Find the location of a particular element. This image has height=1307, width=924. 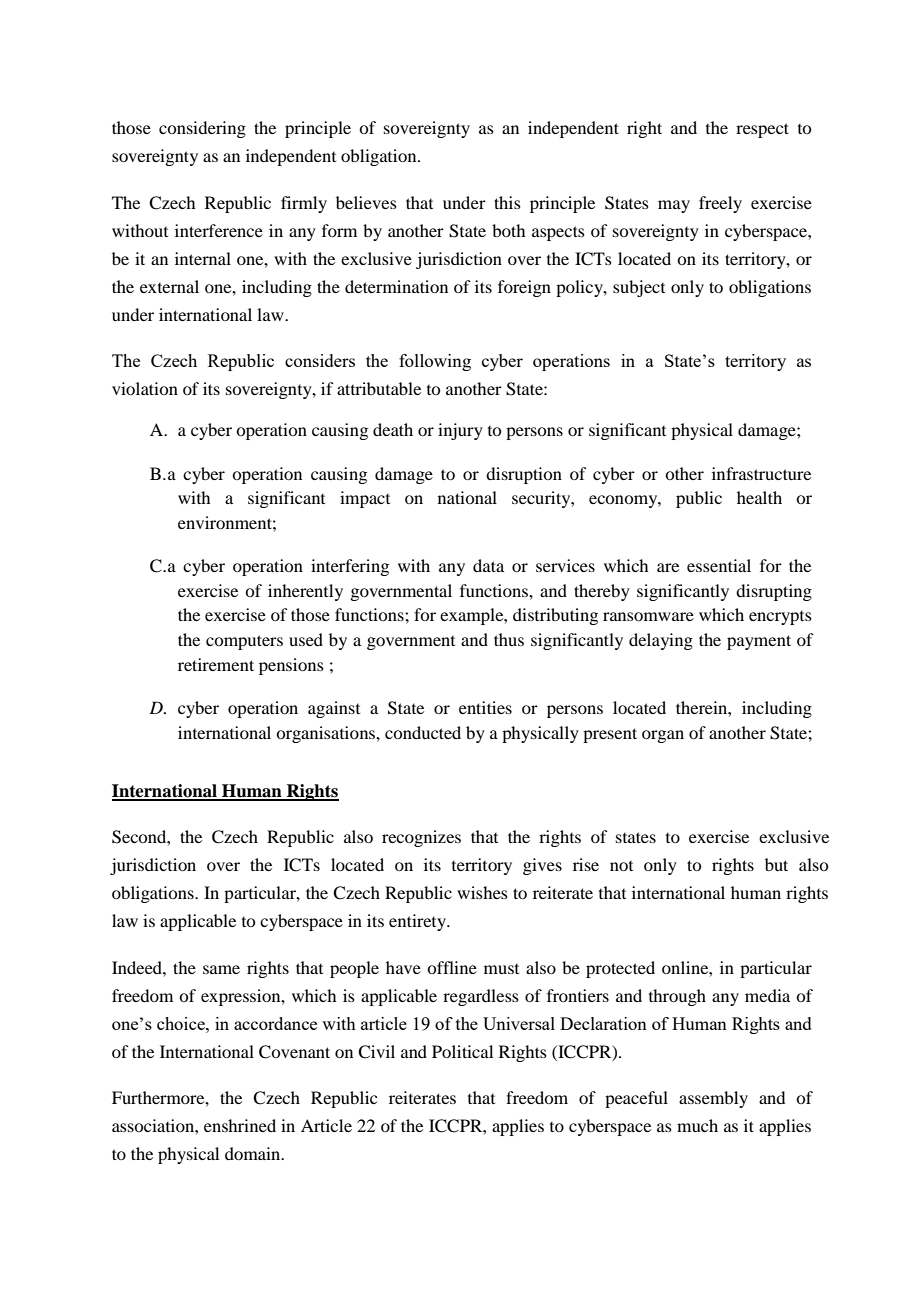

freely is located at coordinates (720, 204).
